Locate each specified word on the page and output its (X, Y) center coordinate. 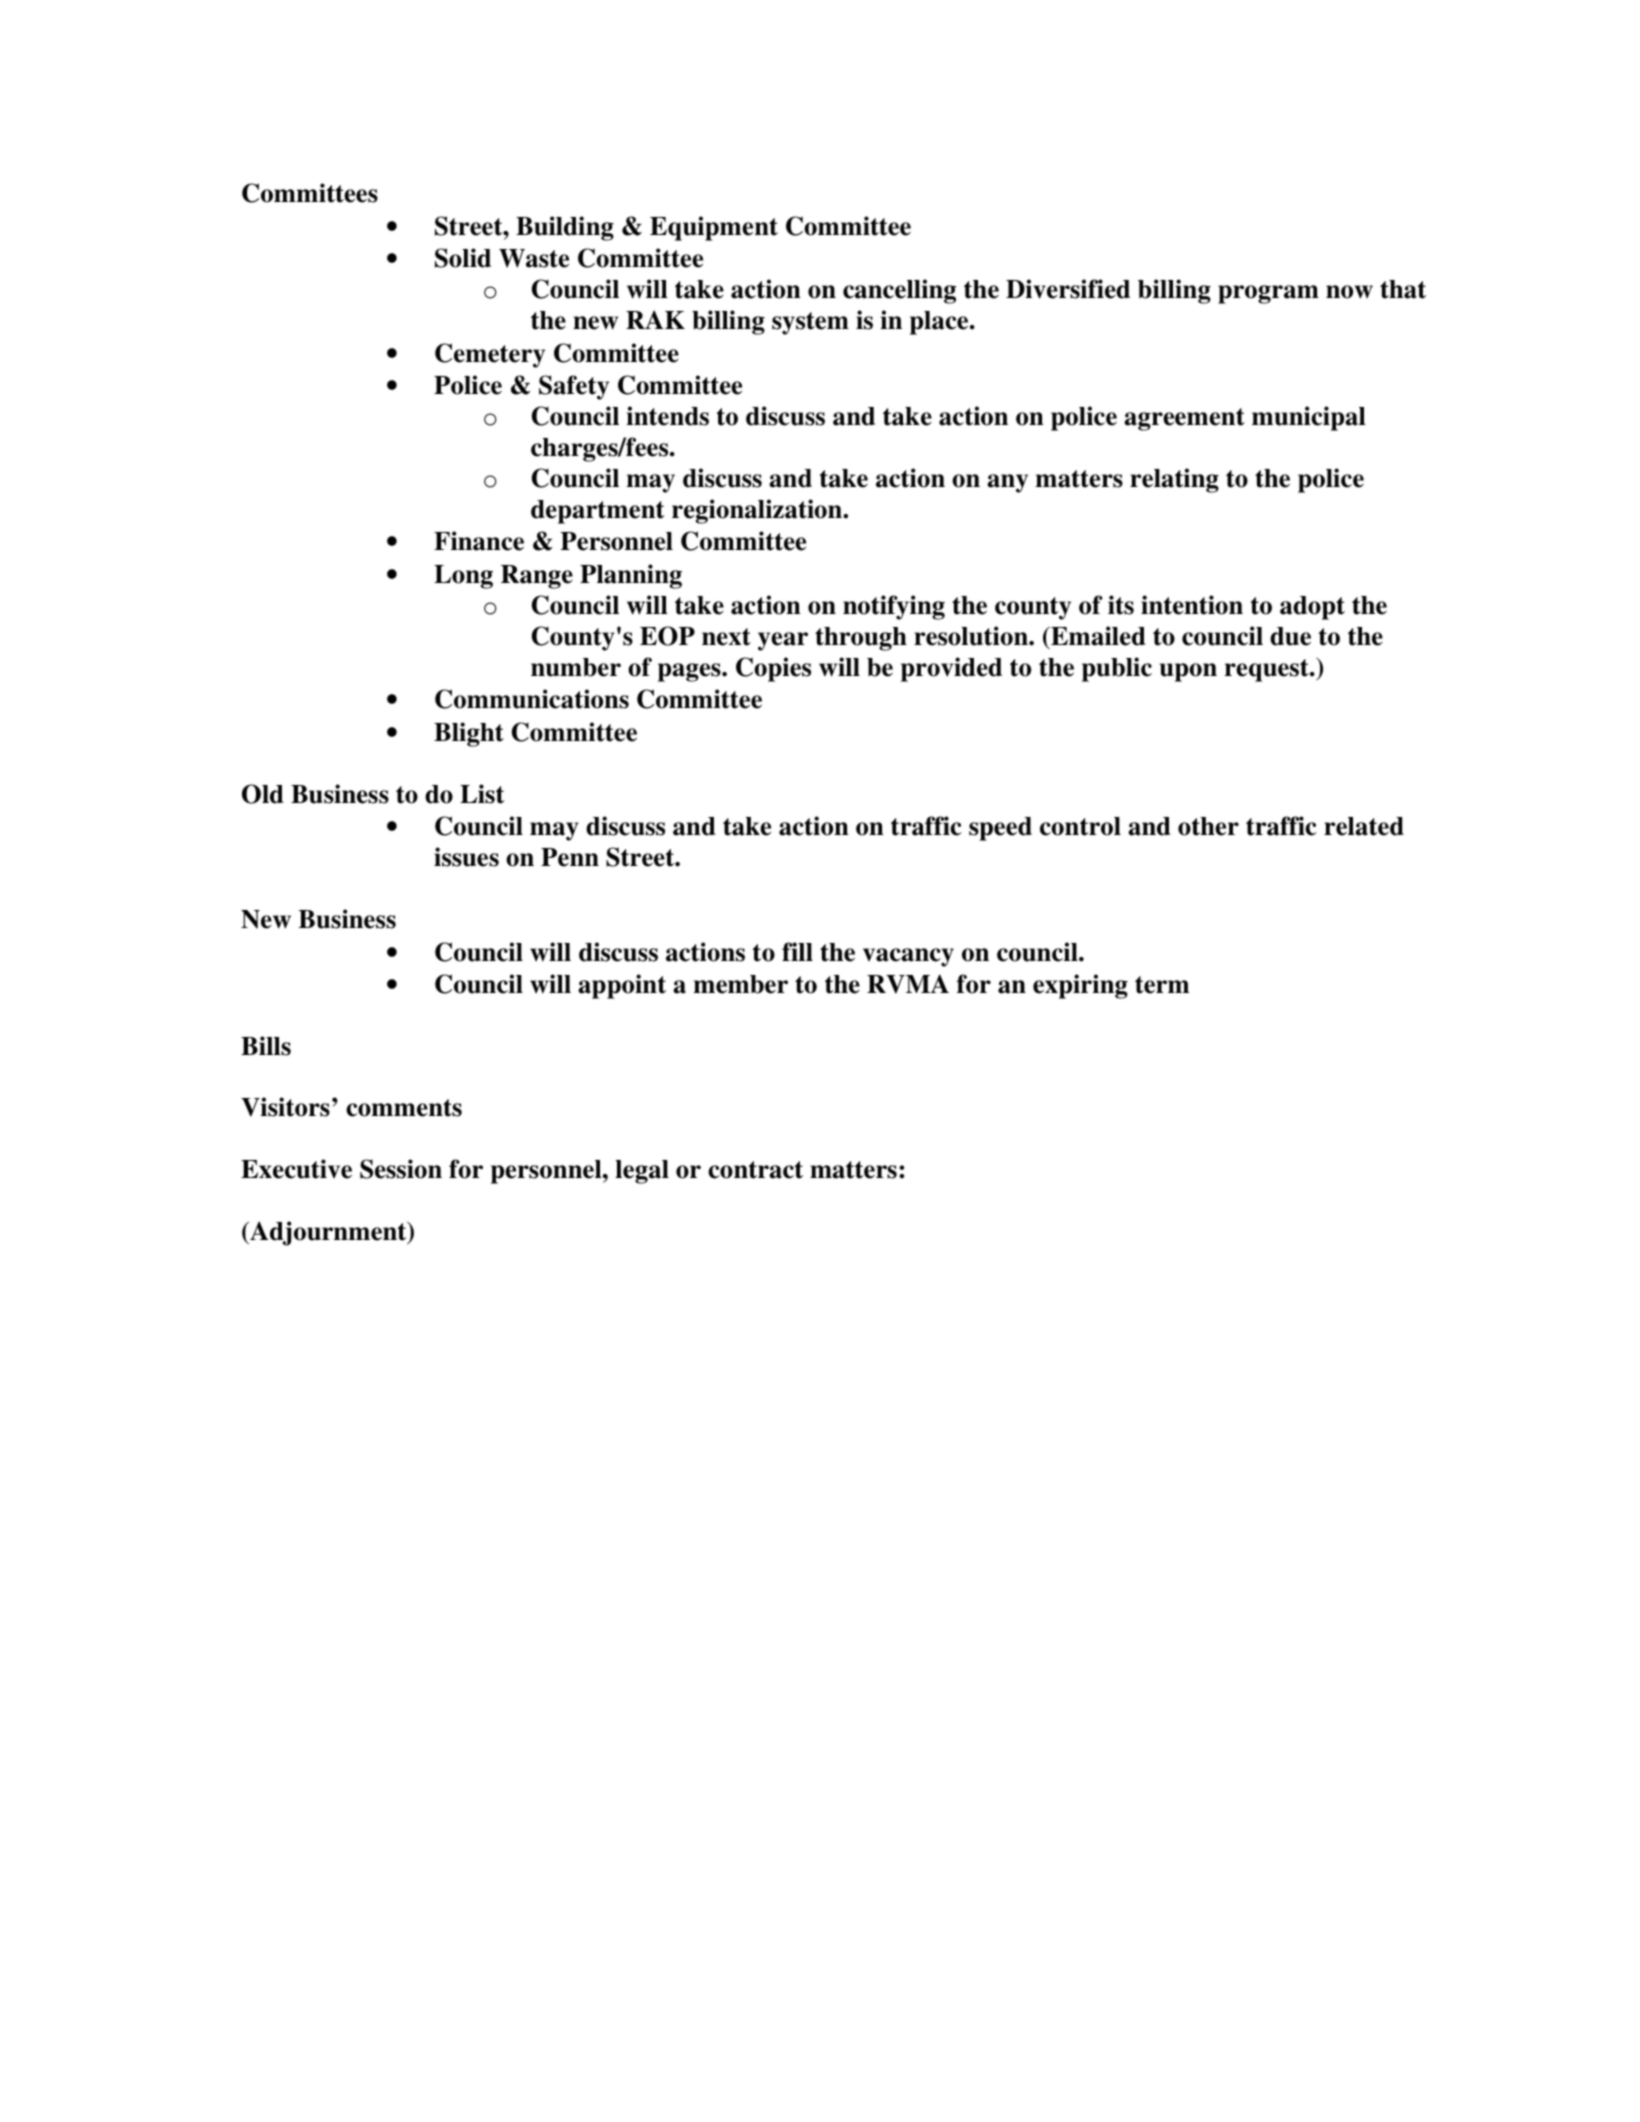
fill (797, 951)
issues (466, 857)
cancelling (899, 291)
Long (463, 577)
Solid (463, 258)
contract (755, 1170)
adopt (1312, 608)
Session (401, 1169)
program (1268, 294)
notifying (894, 607)
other (1208, 826)
